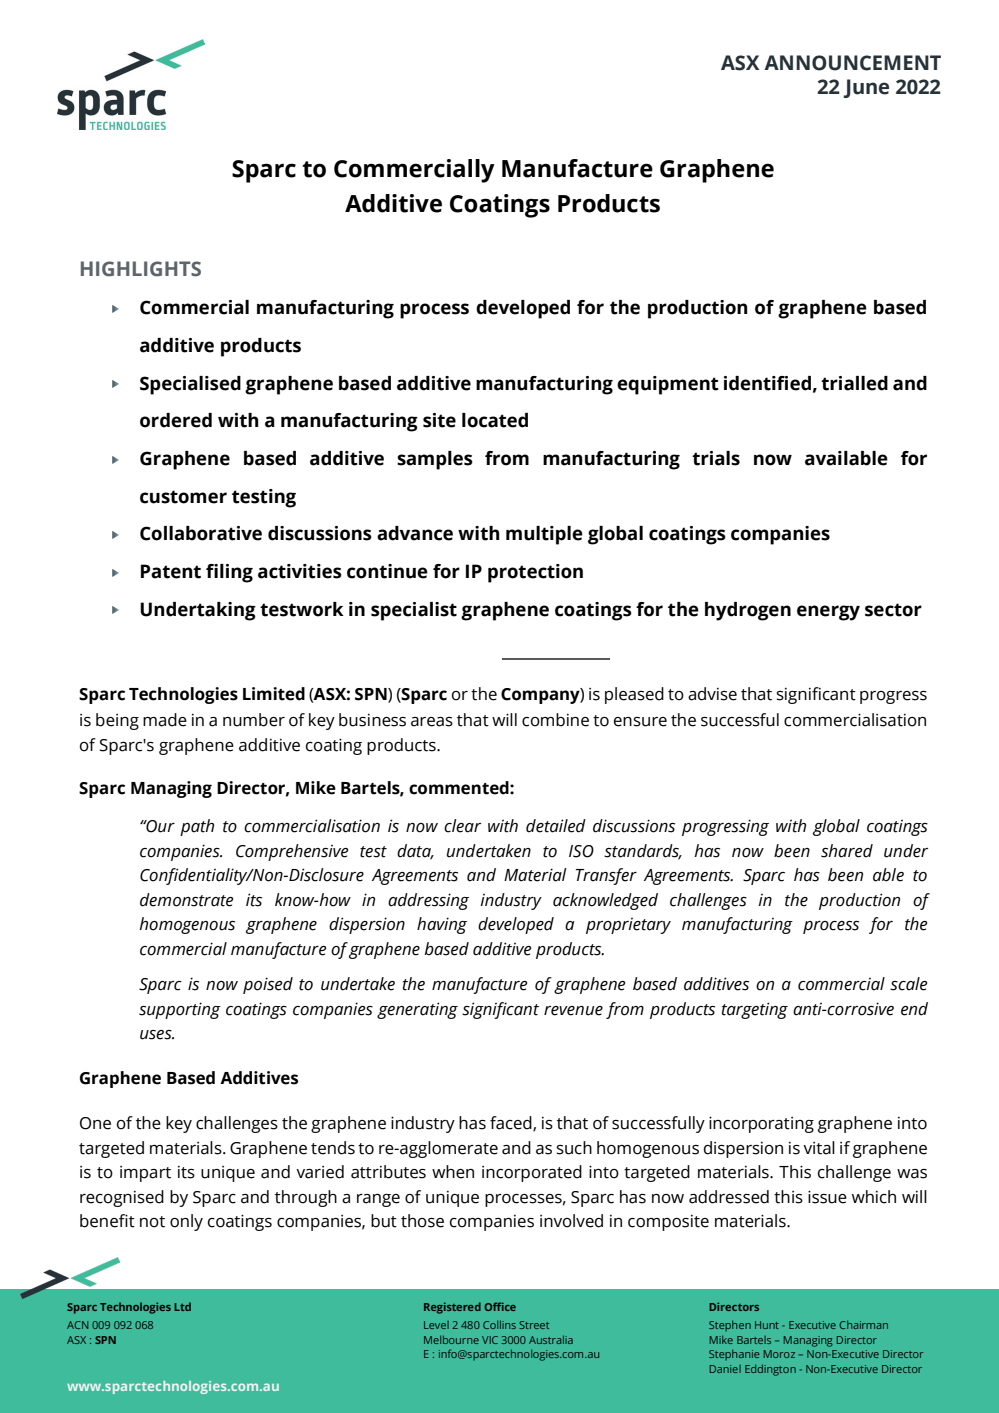 This image has height=1413, width=999. I want to click on located, so click(495, 420).
